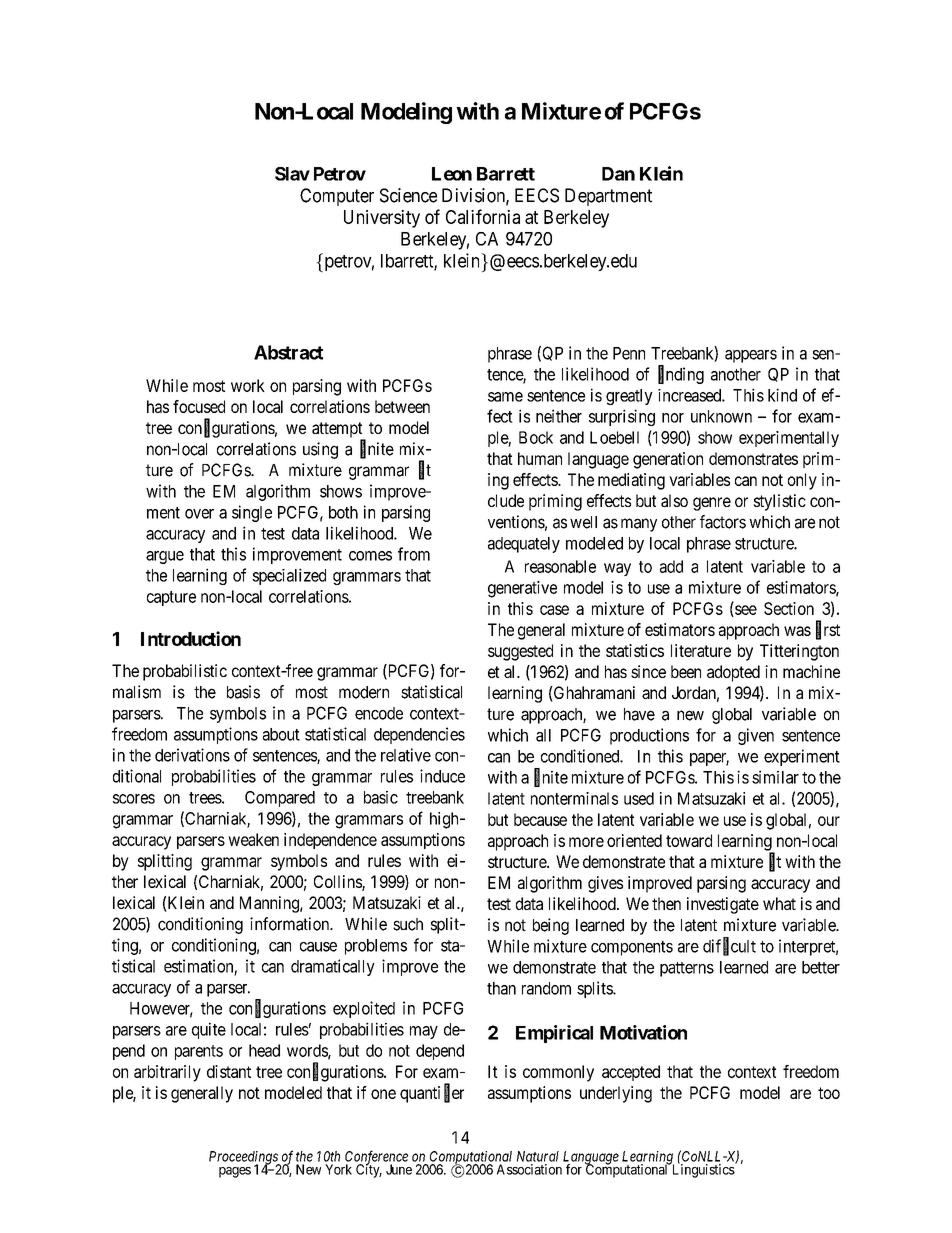  What do you see at coordinates (721, 416) in the image?
I see `unknown` at bounding box center [721, 416].
